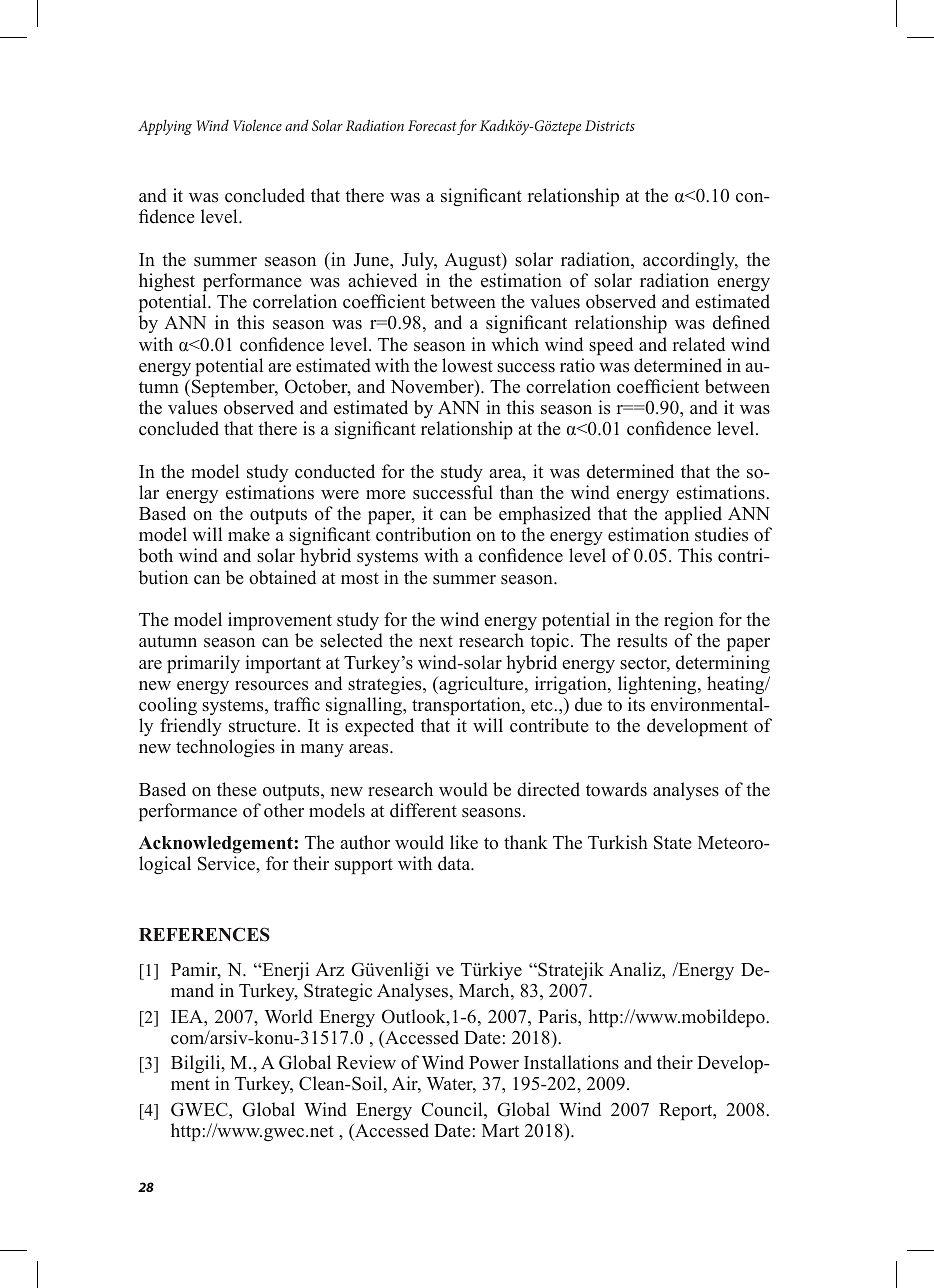 Image resolution: width=934 pixels, height=1288 pixels. Describe the element at coordinates (289, 1016) in the screenshot. I see `World` at that location.
